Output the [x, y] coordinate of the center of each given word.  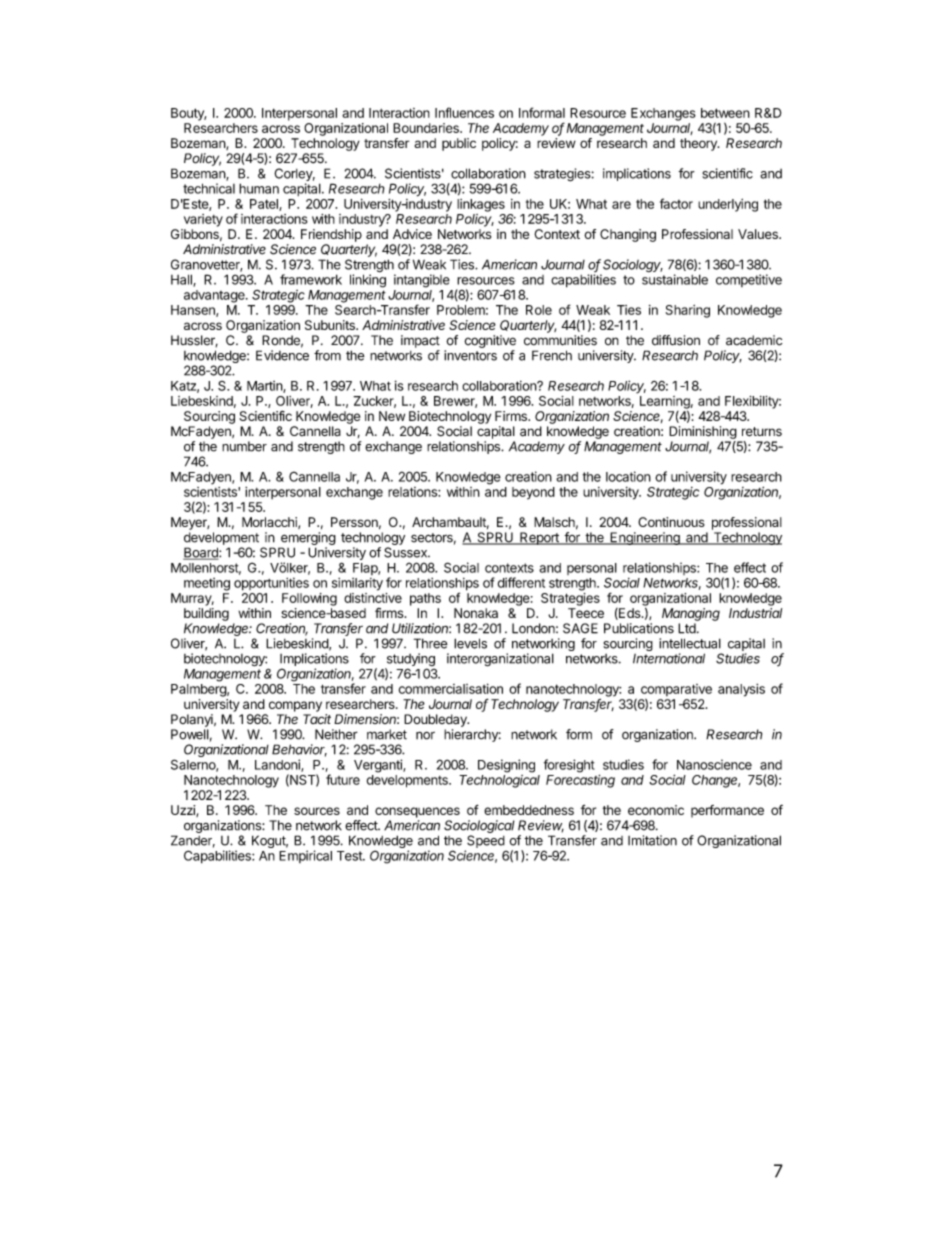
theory [699, 144]
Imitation [652, 840]
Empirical [305, 856]
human [259, 188]
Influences [464, 112]
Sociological [479, 826]
